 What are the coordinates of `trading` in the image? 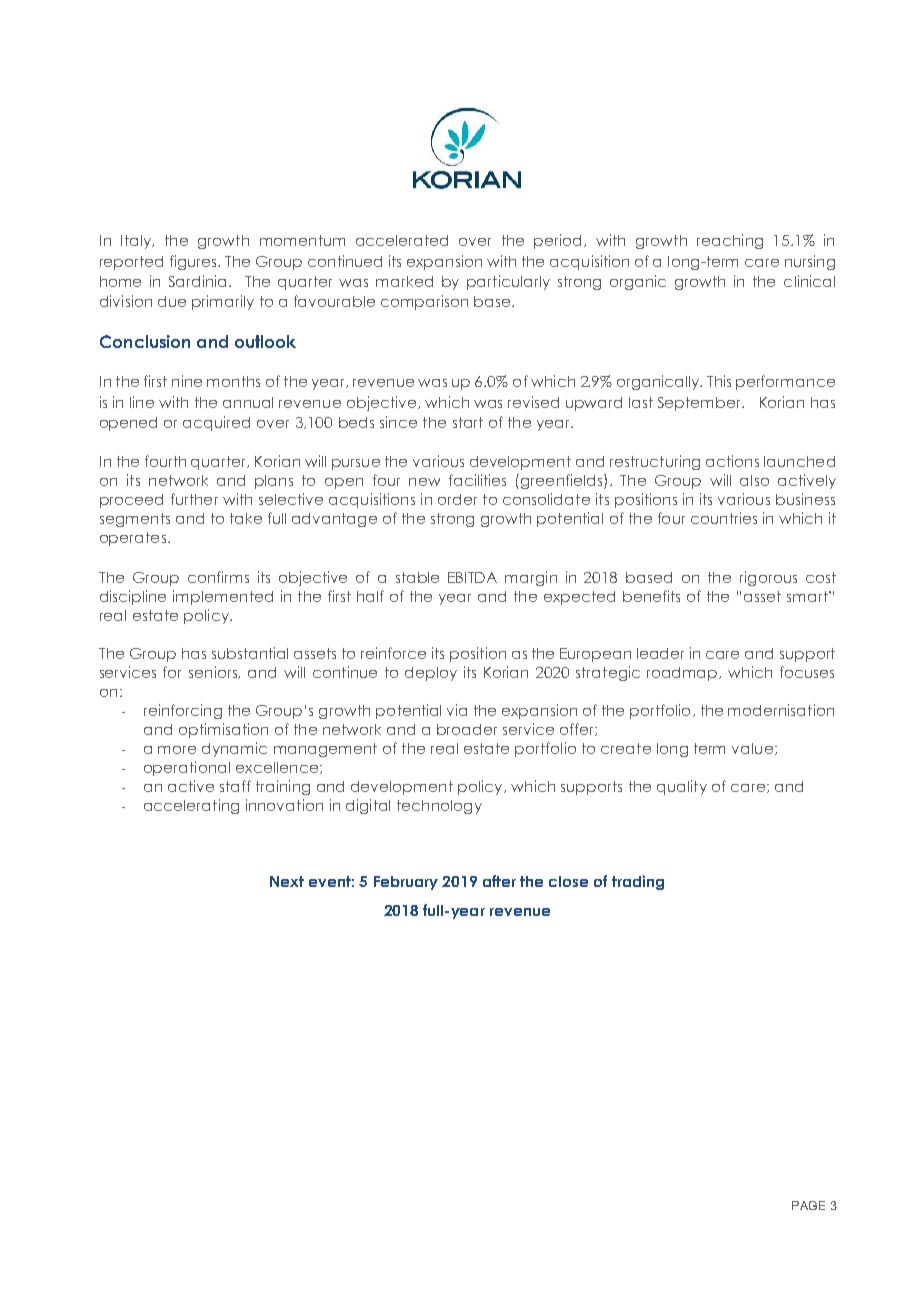 It's located at (638, 882).
